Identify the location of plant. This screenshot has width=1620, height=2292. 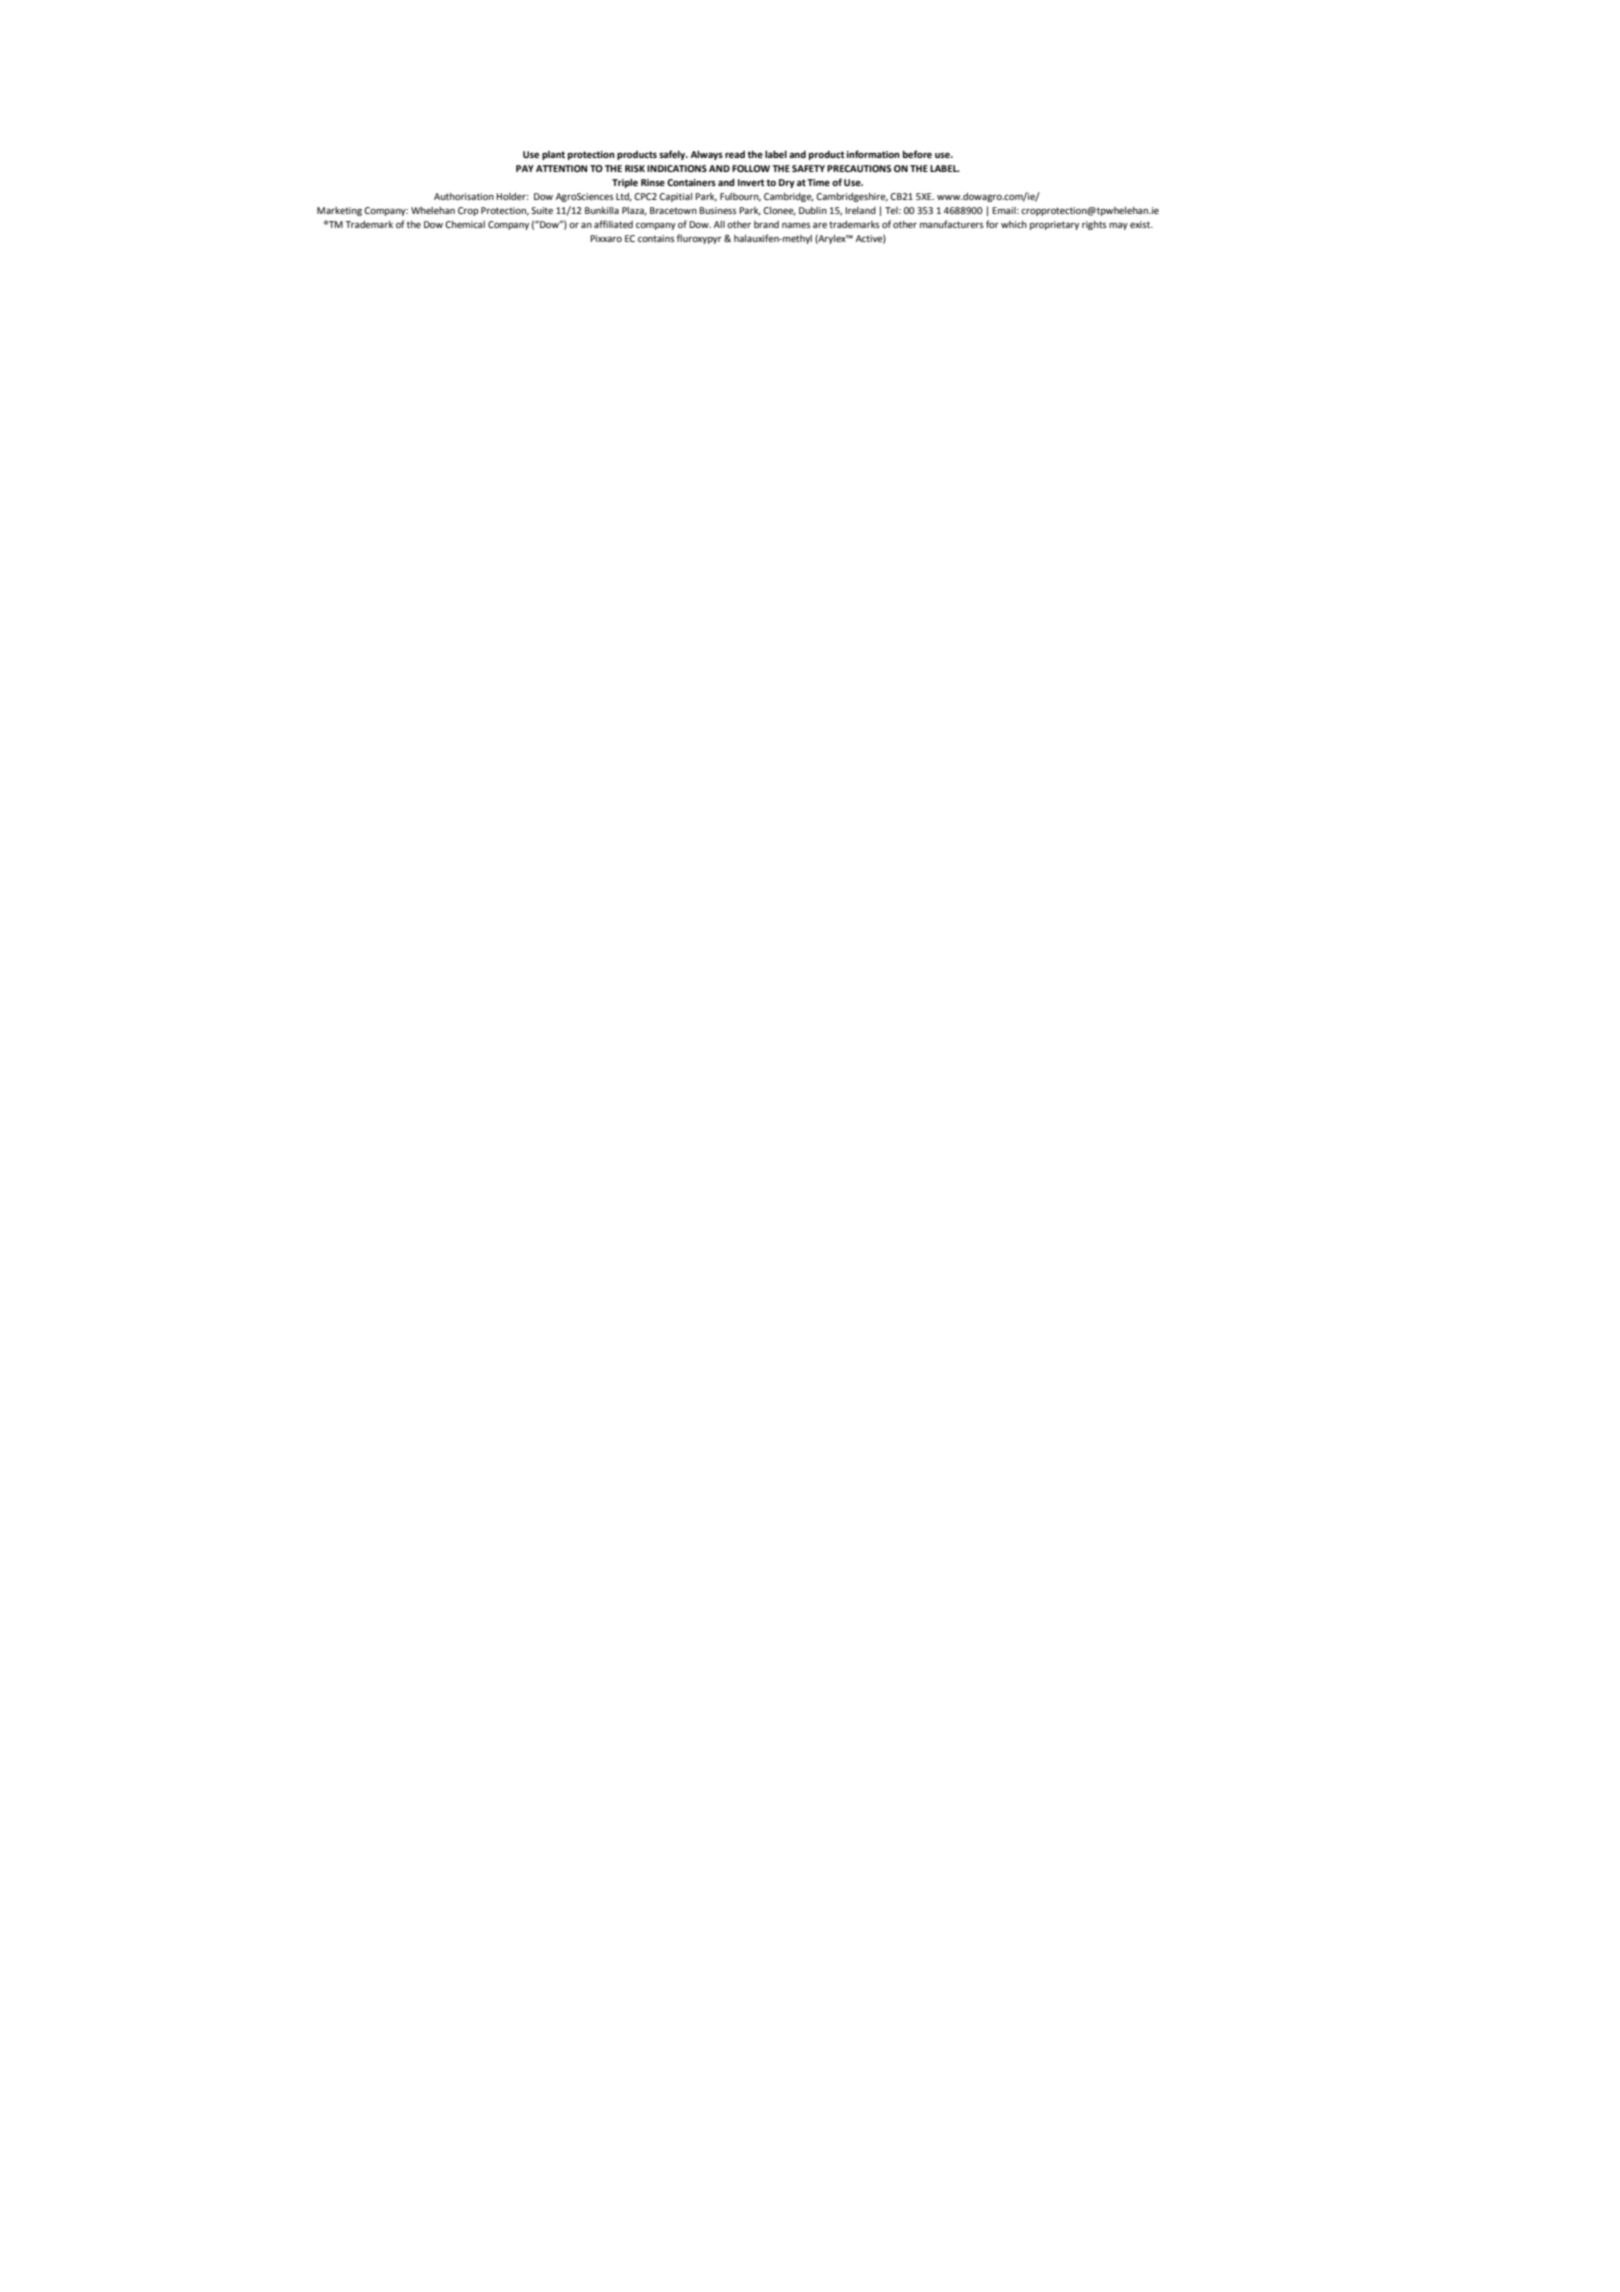
(553, 155).
